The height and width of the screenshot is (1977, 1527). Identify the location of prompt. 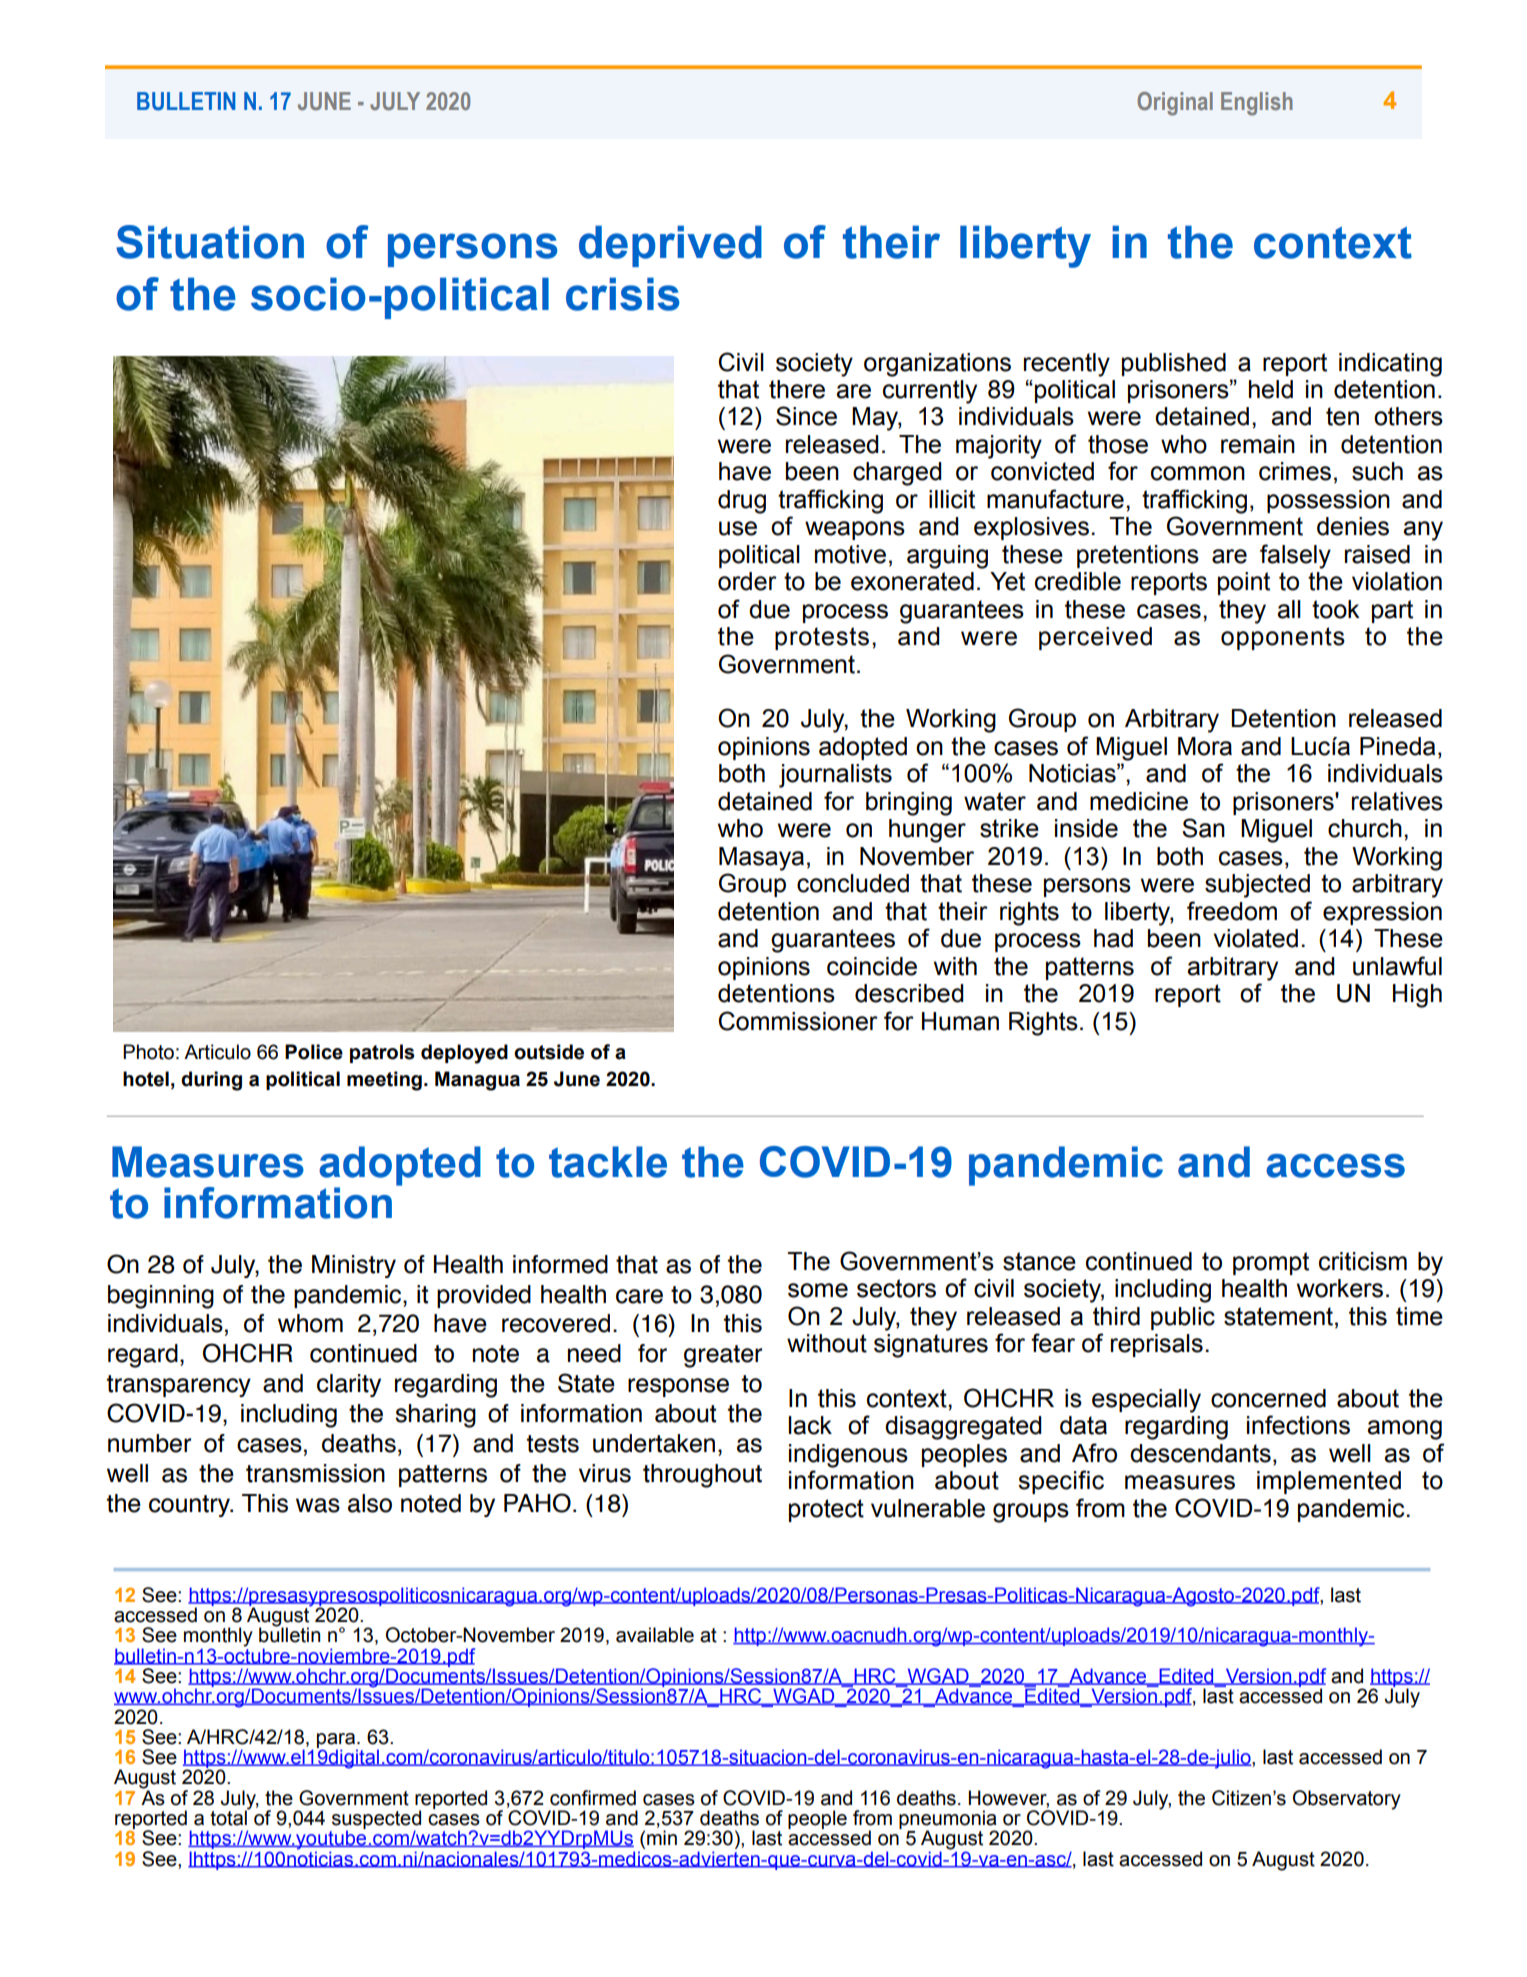
(1271, 1263).
